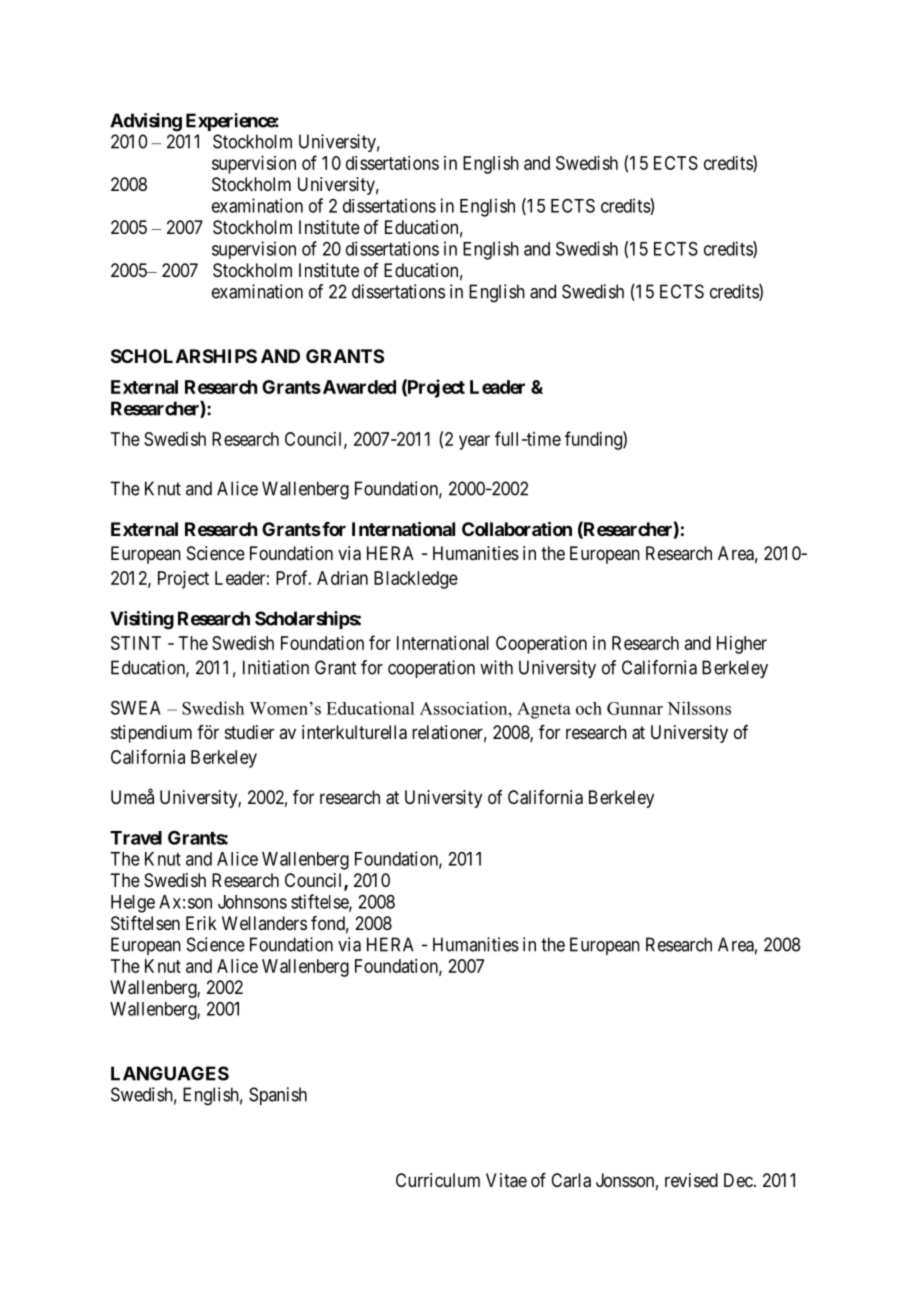 The image size is (924, 1308). I want to click on Collaboration, so click(517, 528).
